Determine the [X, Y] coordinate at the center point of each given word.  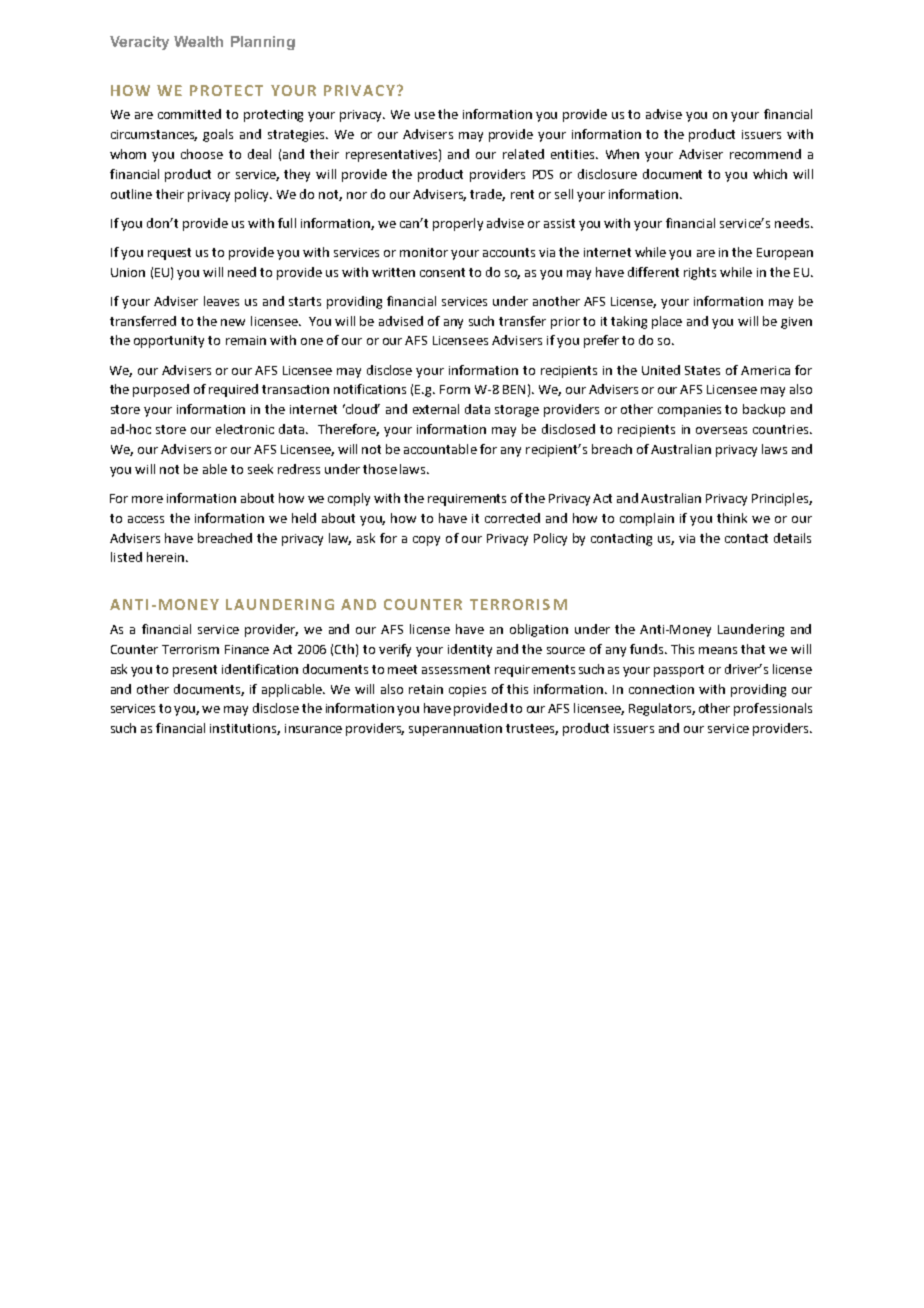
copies [467, 691]
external [436, 409]
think [732, 518]
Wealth [198, 41]
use [425, 115]
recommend [765, 154]
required [233, 390]
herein [165, 557]
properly [458, 224]
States [702, 370]
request [169, 254]
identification [260, 669]
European [785, 254]
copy [426, 541]
